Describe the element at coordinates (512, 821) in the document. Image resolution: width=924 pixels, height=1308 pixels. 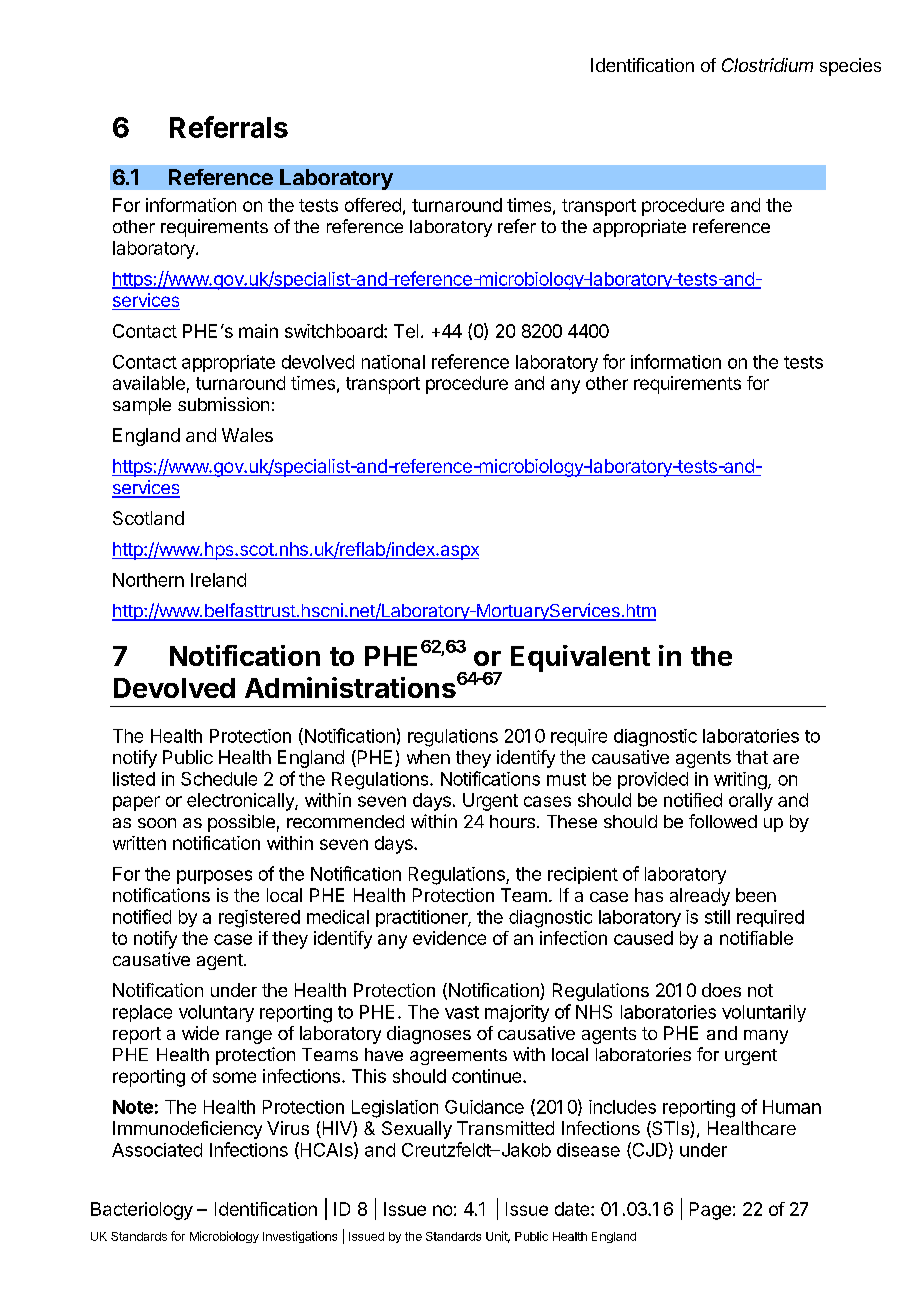
I see `hours` at that location.
